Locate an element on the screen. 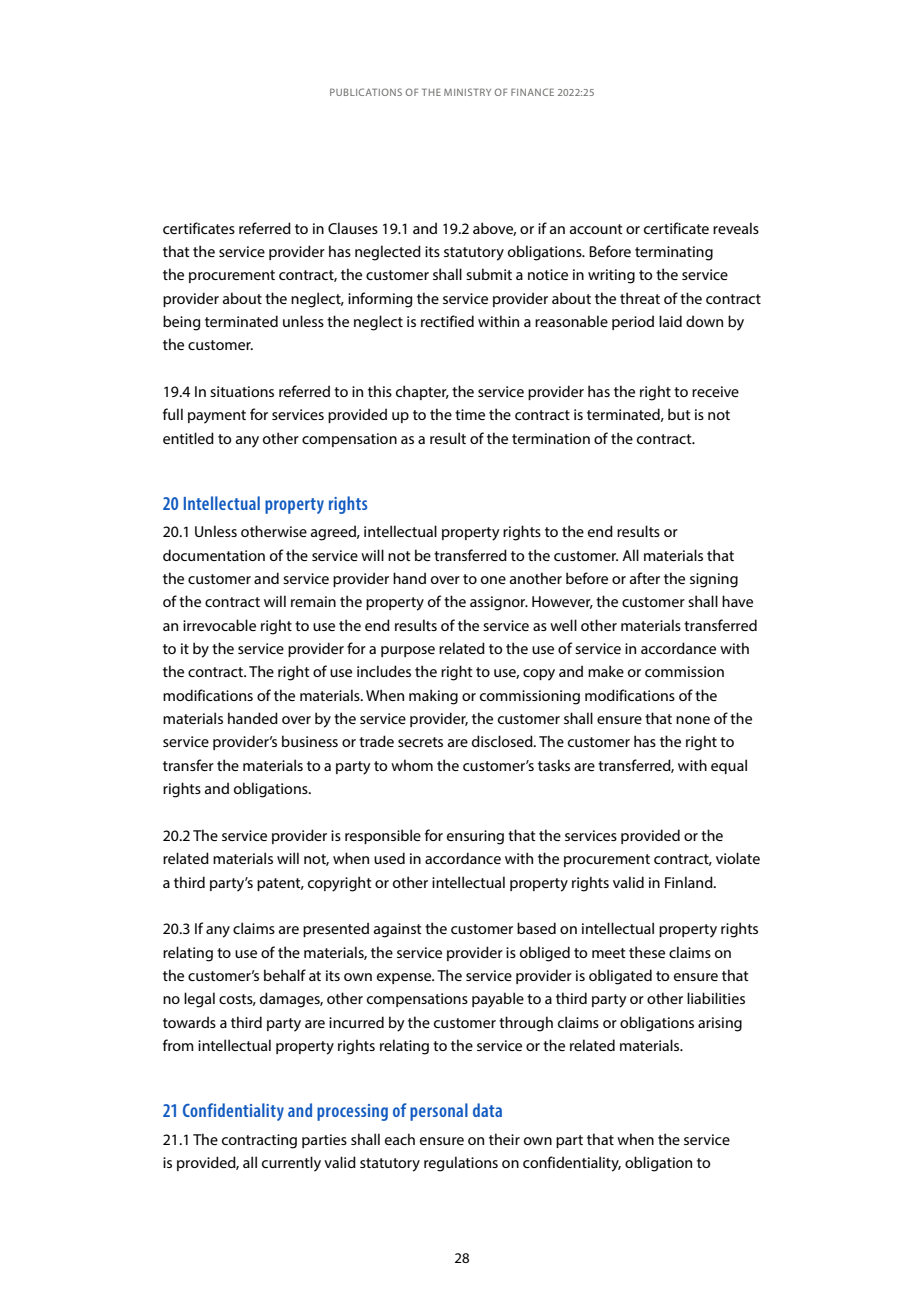 Image resolution: width=924 pixels, height=1308 pixels. situations is located at coordinates (242, 391).
